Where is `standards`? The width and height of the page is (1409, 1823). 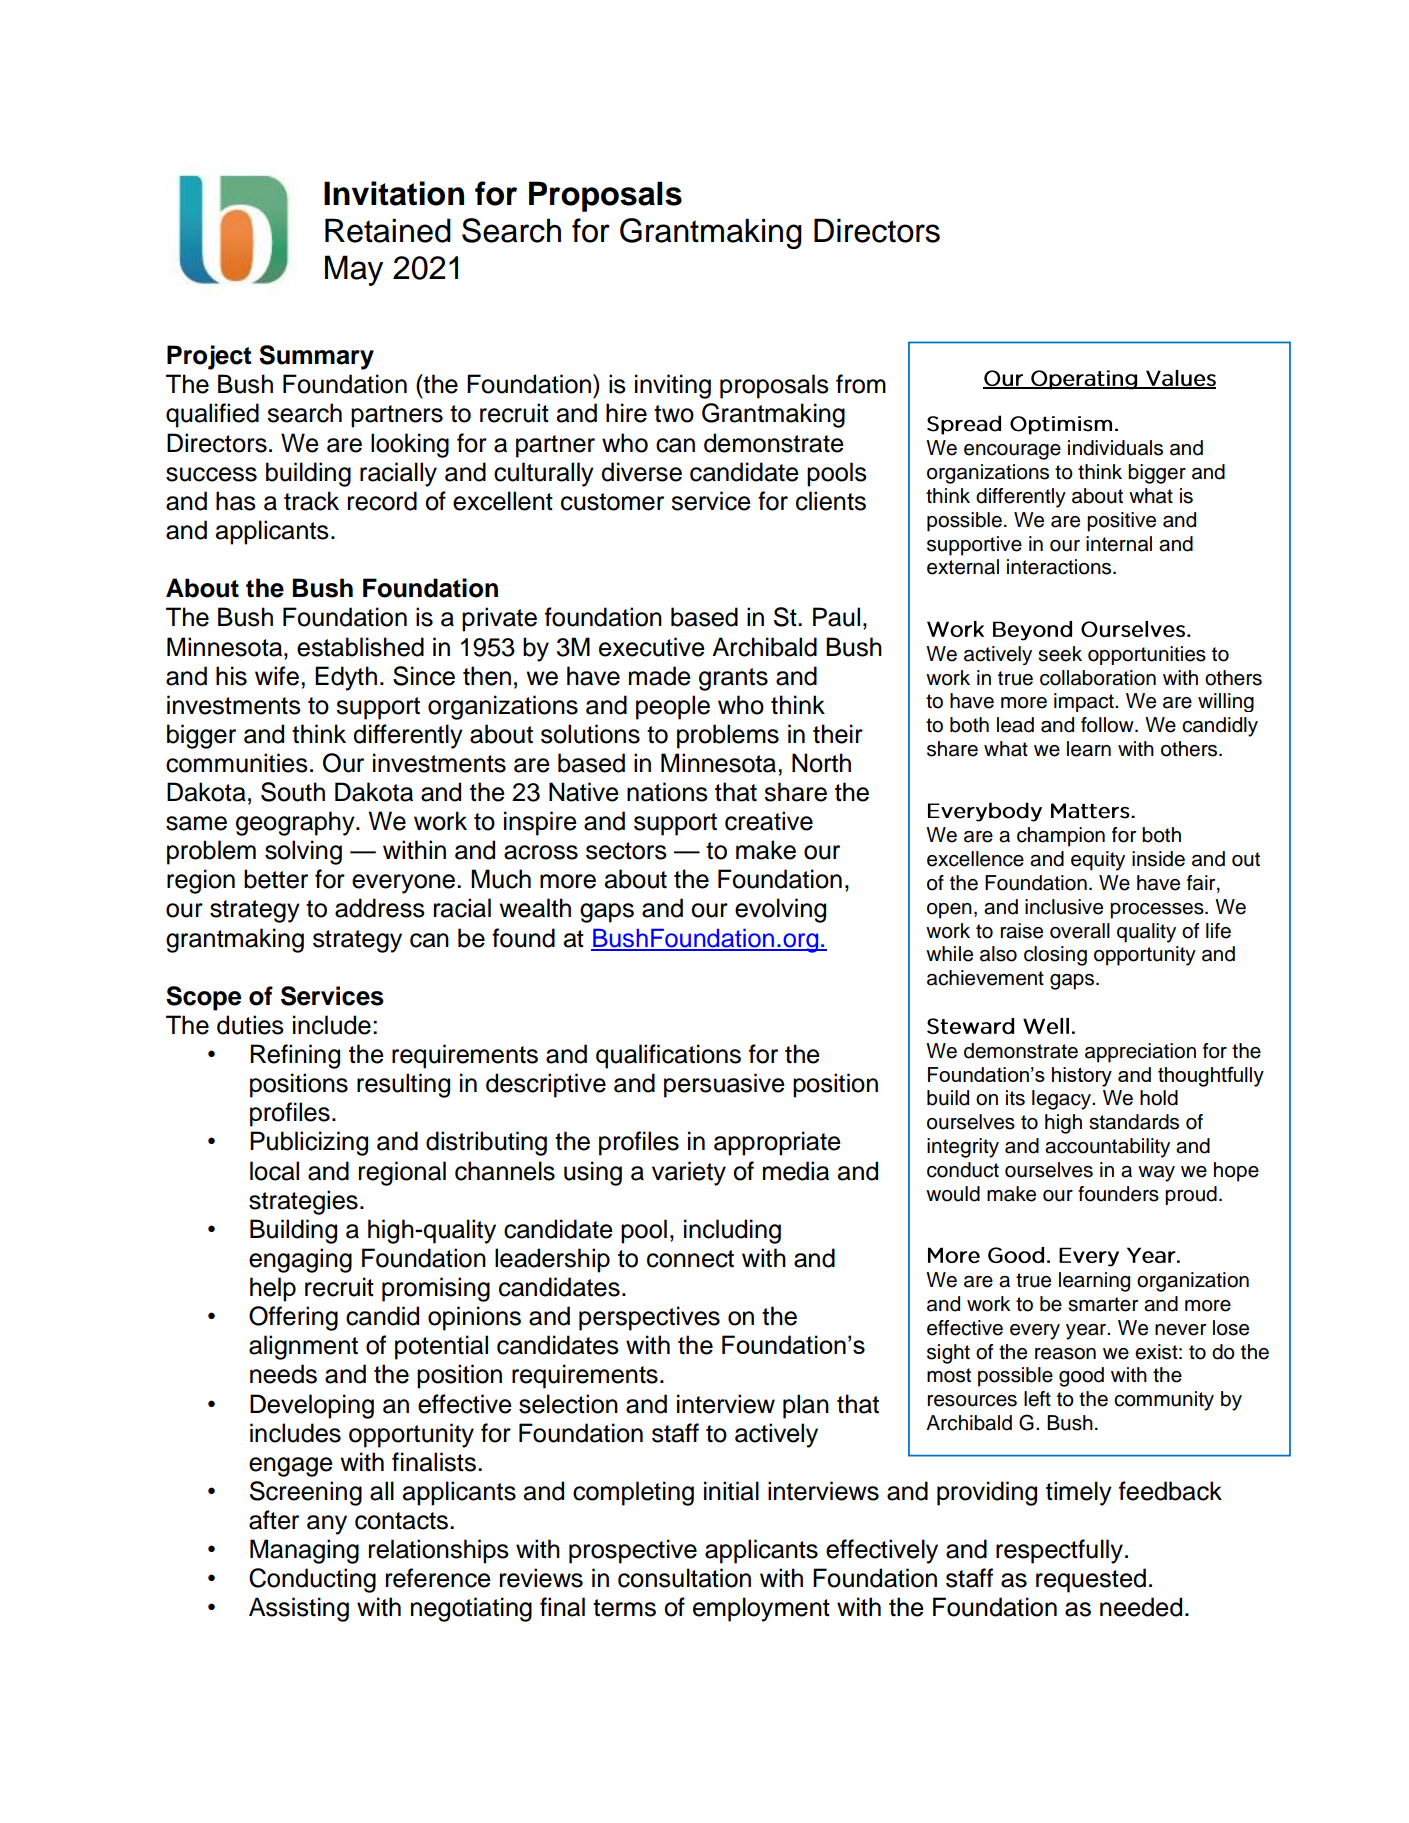
standards is located at coordinates (1134, 1122).
